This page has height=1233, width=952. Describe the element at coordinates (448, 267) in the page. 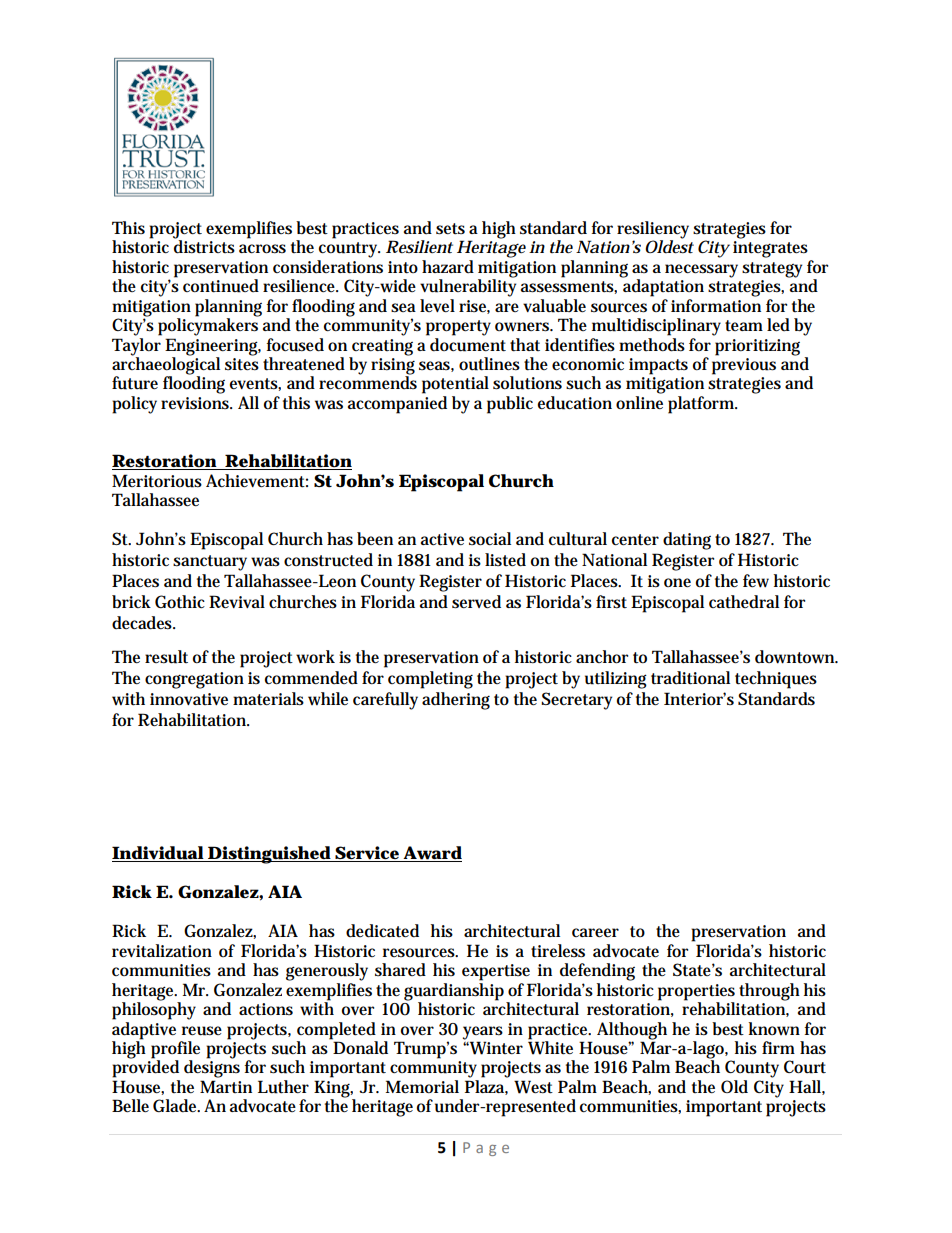

I see `hazard` at that location.
